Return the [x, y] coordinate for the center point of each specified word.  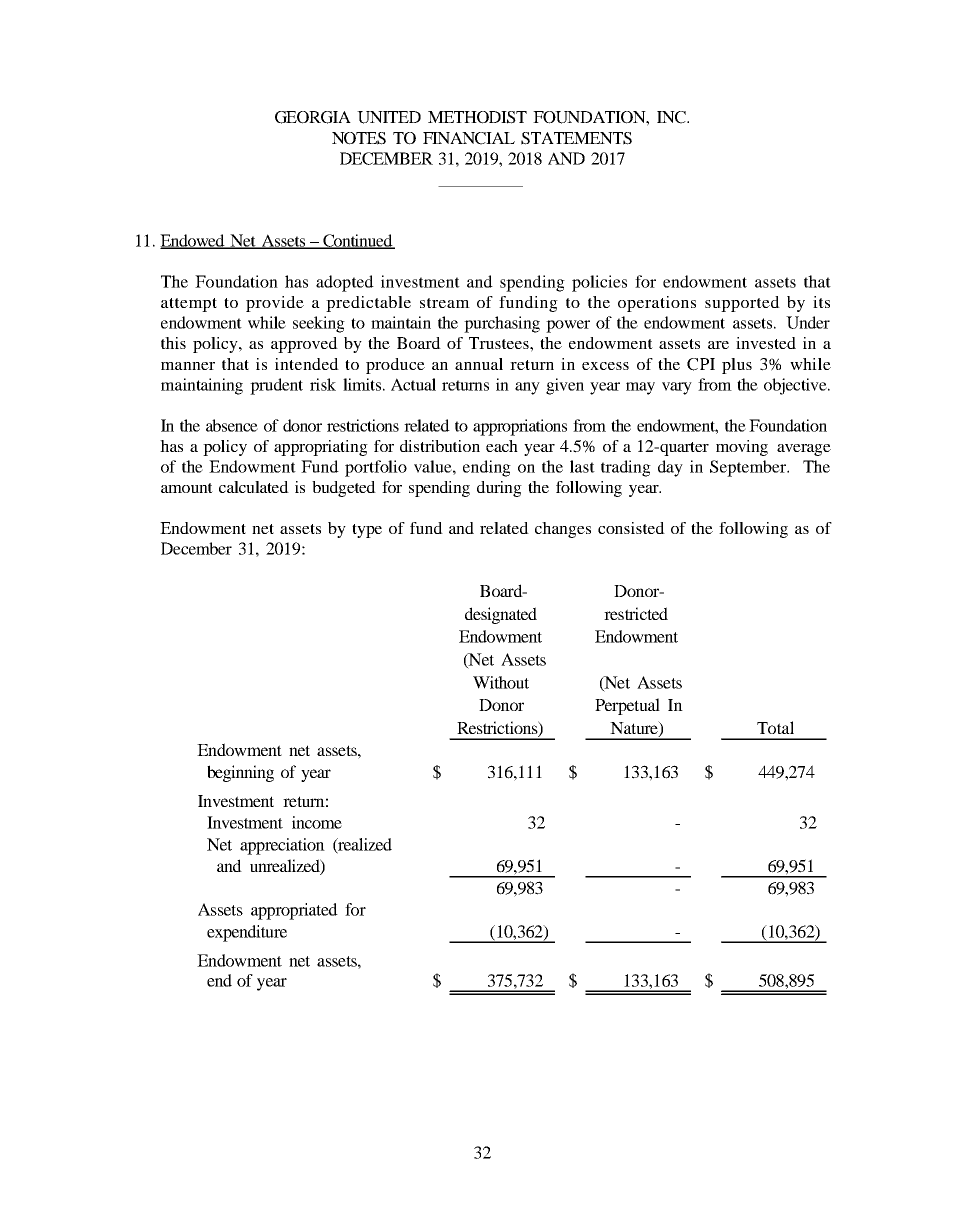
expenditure [247, 933]
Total [775, 727]
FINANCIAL [469, 138]
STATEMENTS [576, 138]
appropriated [294, 911]
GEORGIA [313, 117]
